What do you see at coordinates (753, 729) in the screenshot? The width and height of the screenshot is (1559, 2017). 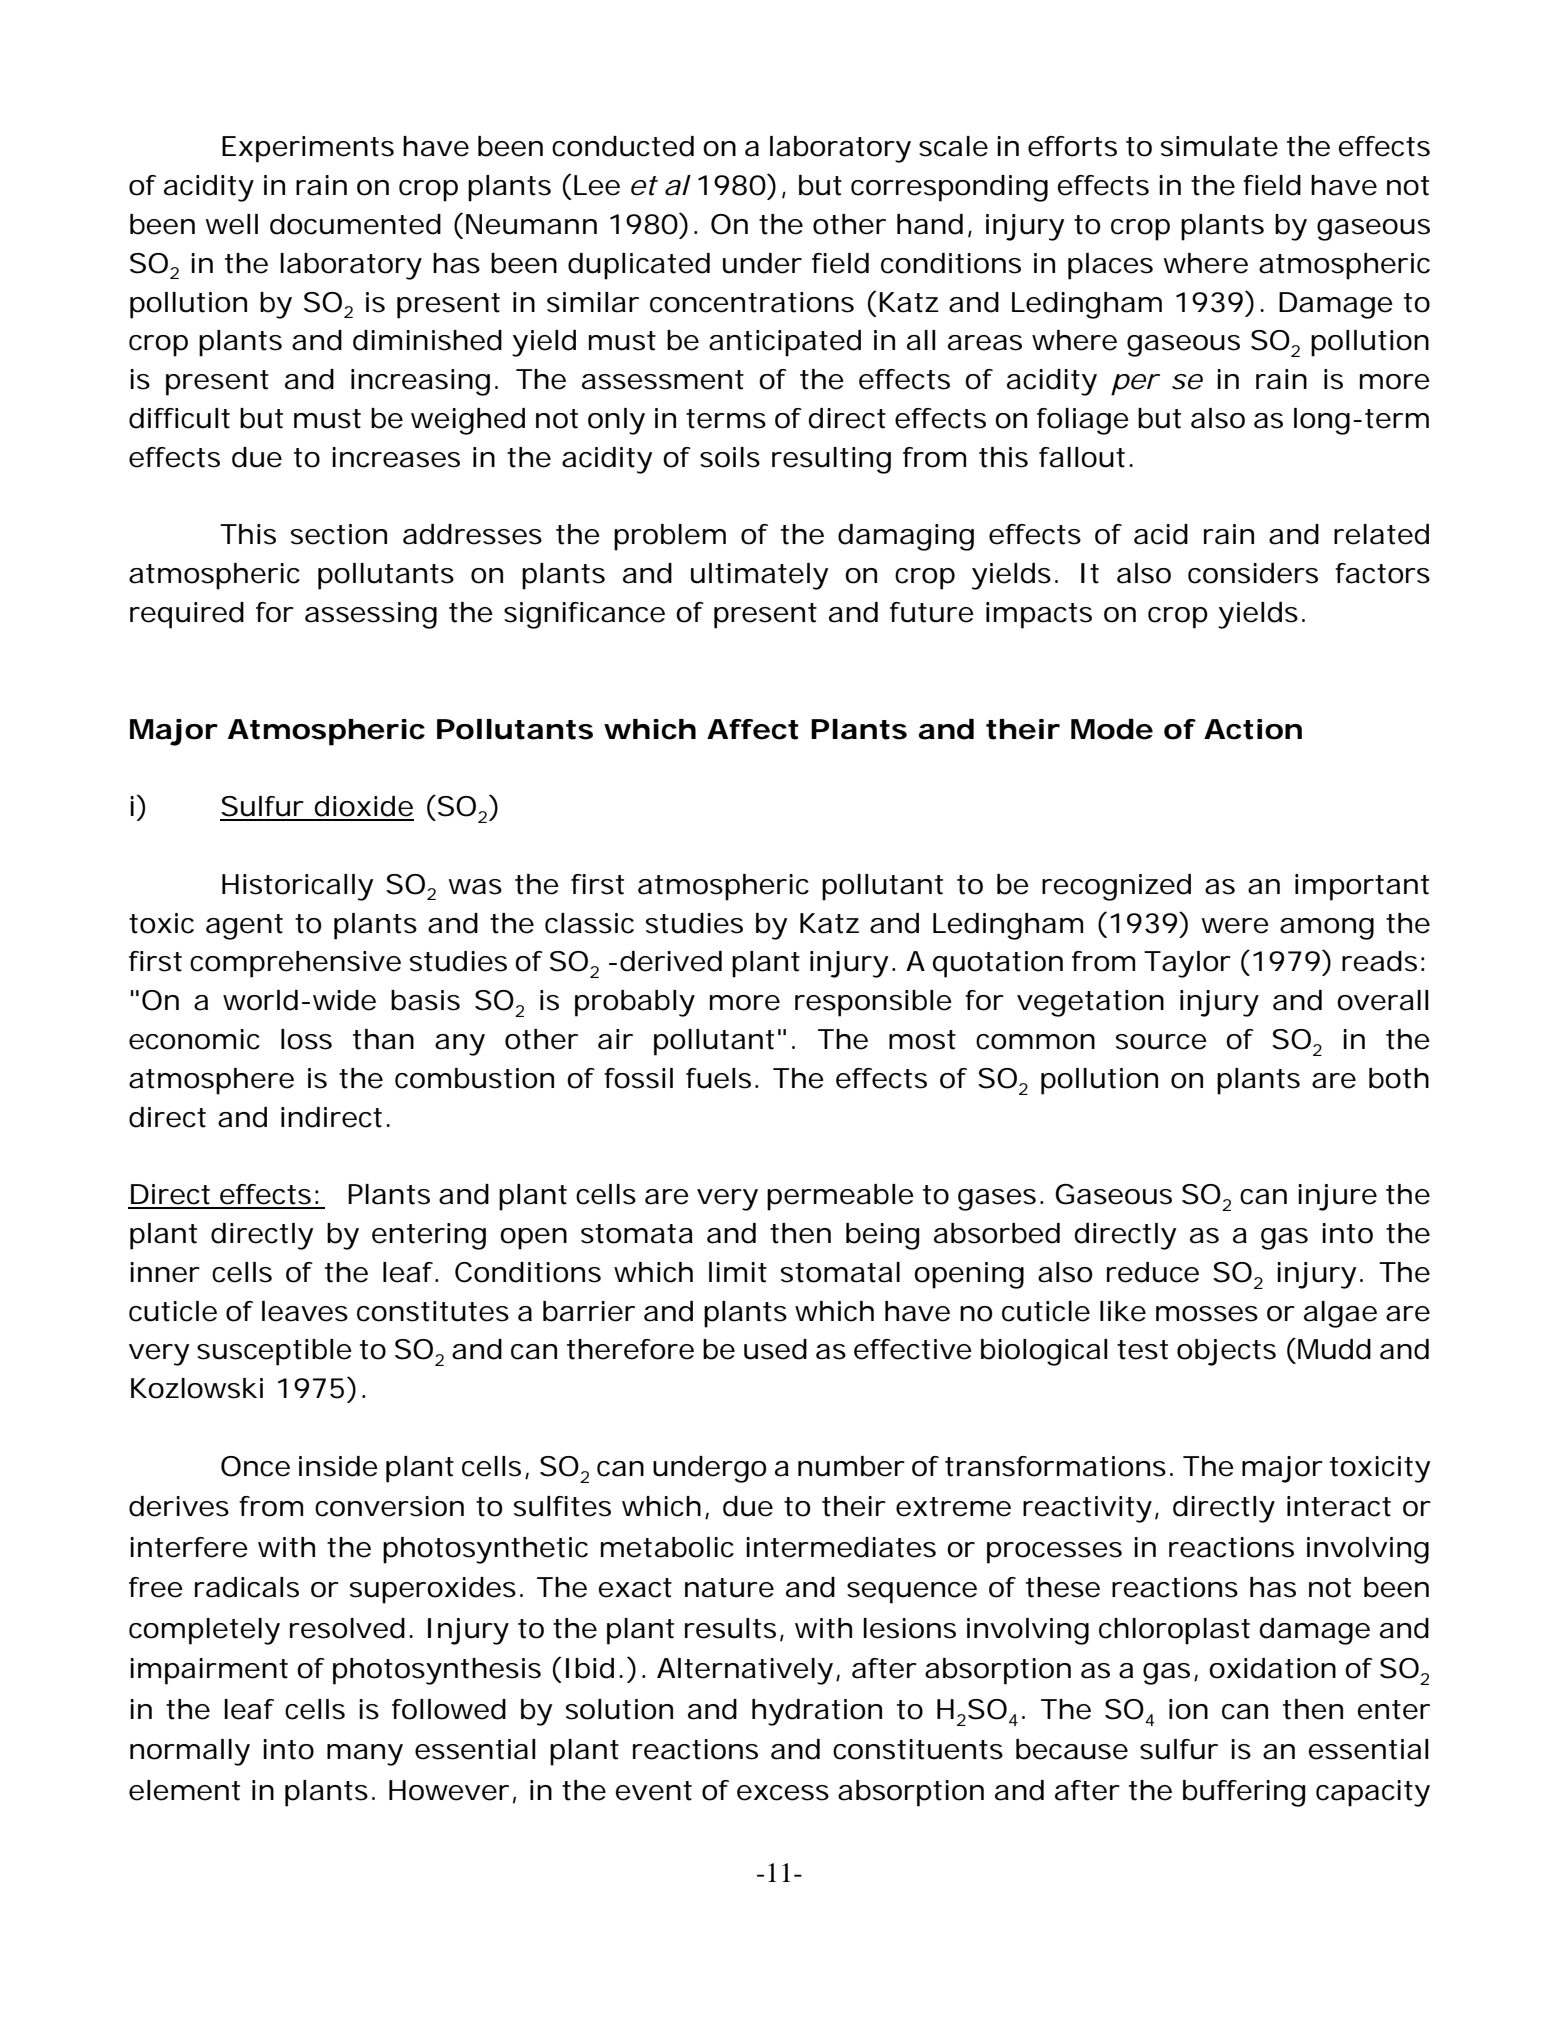 I see `Affect` at bounding box center [753, 729].
